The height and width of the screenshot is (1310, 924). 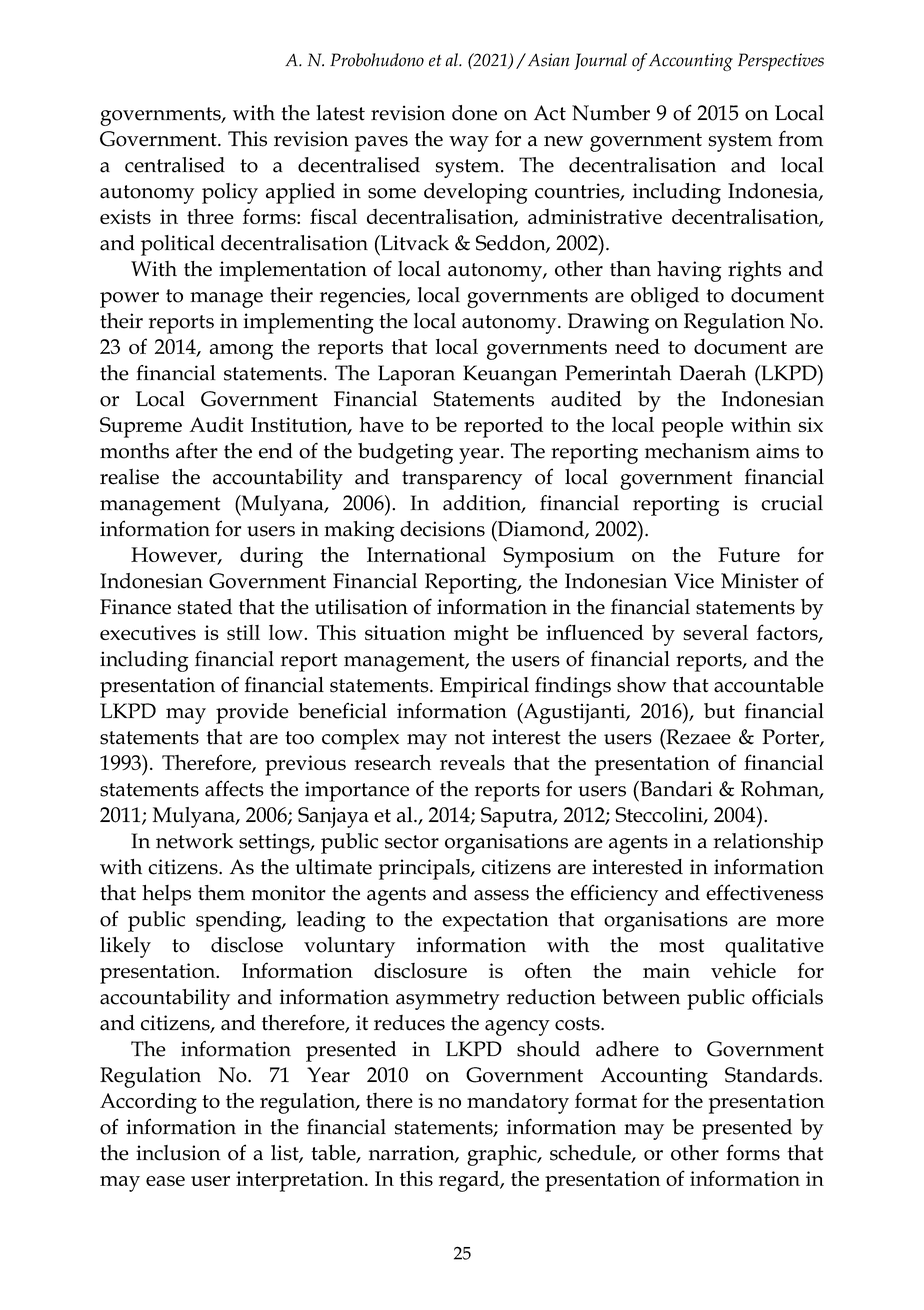 What do you see at coordinates (481, 635) in the screenshot?
I see `might` at bounding box center [481, 635].
